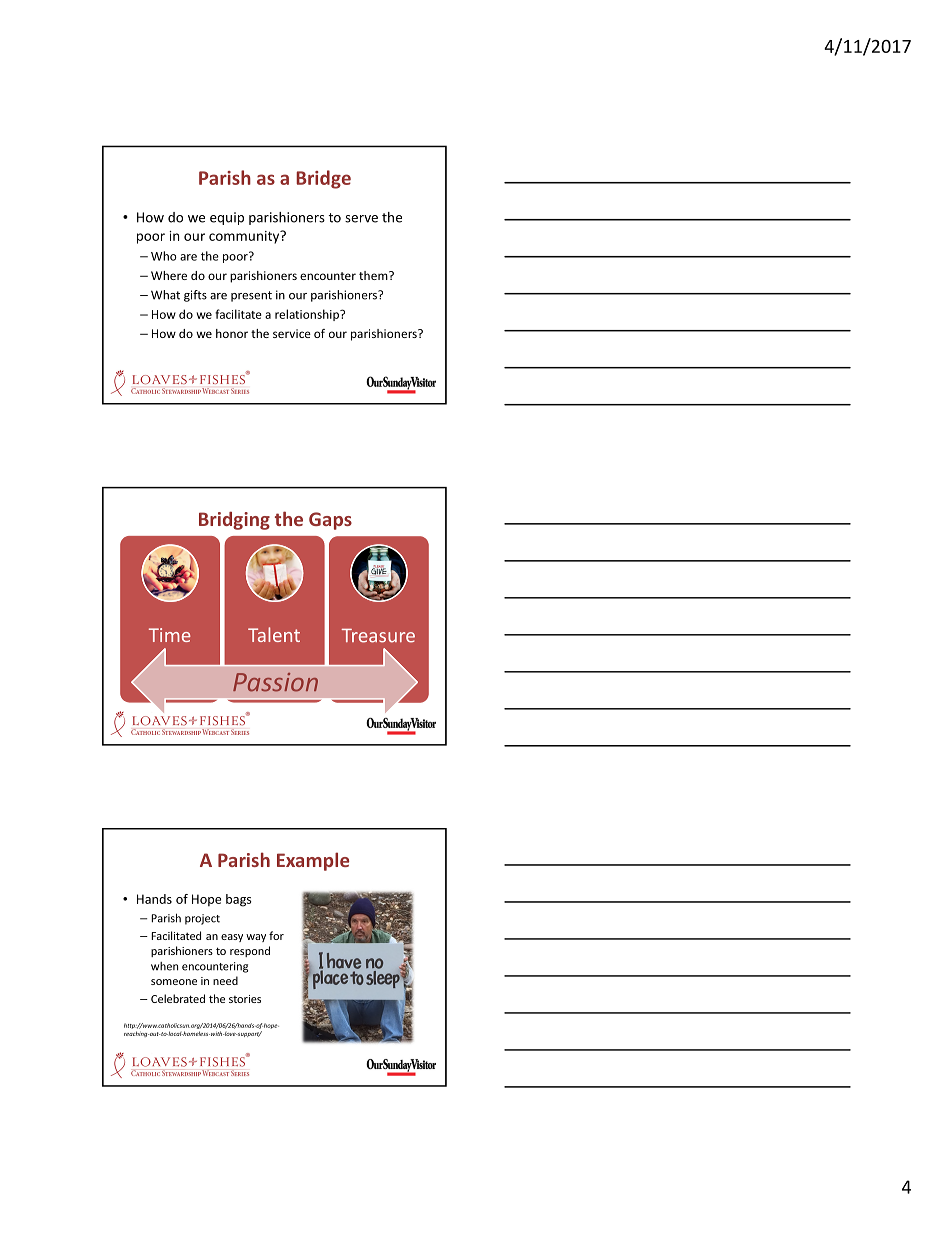 The height and width of the screenshot is (1233, 952). Describe the element at coordinates (361, 219) in the screenshot. I see `serve` at that location.
